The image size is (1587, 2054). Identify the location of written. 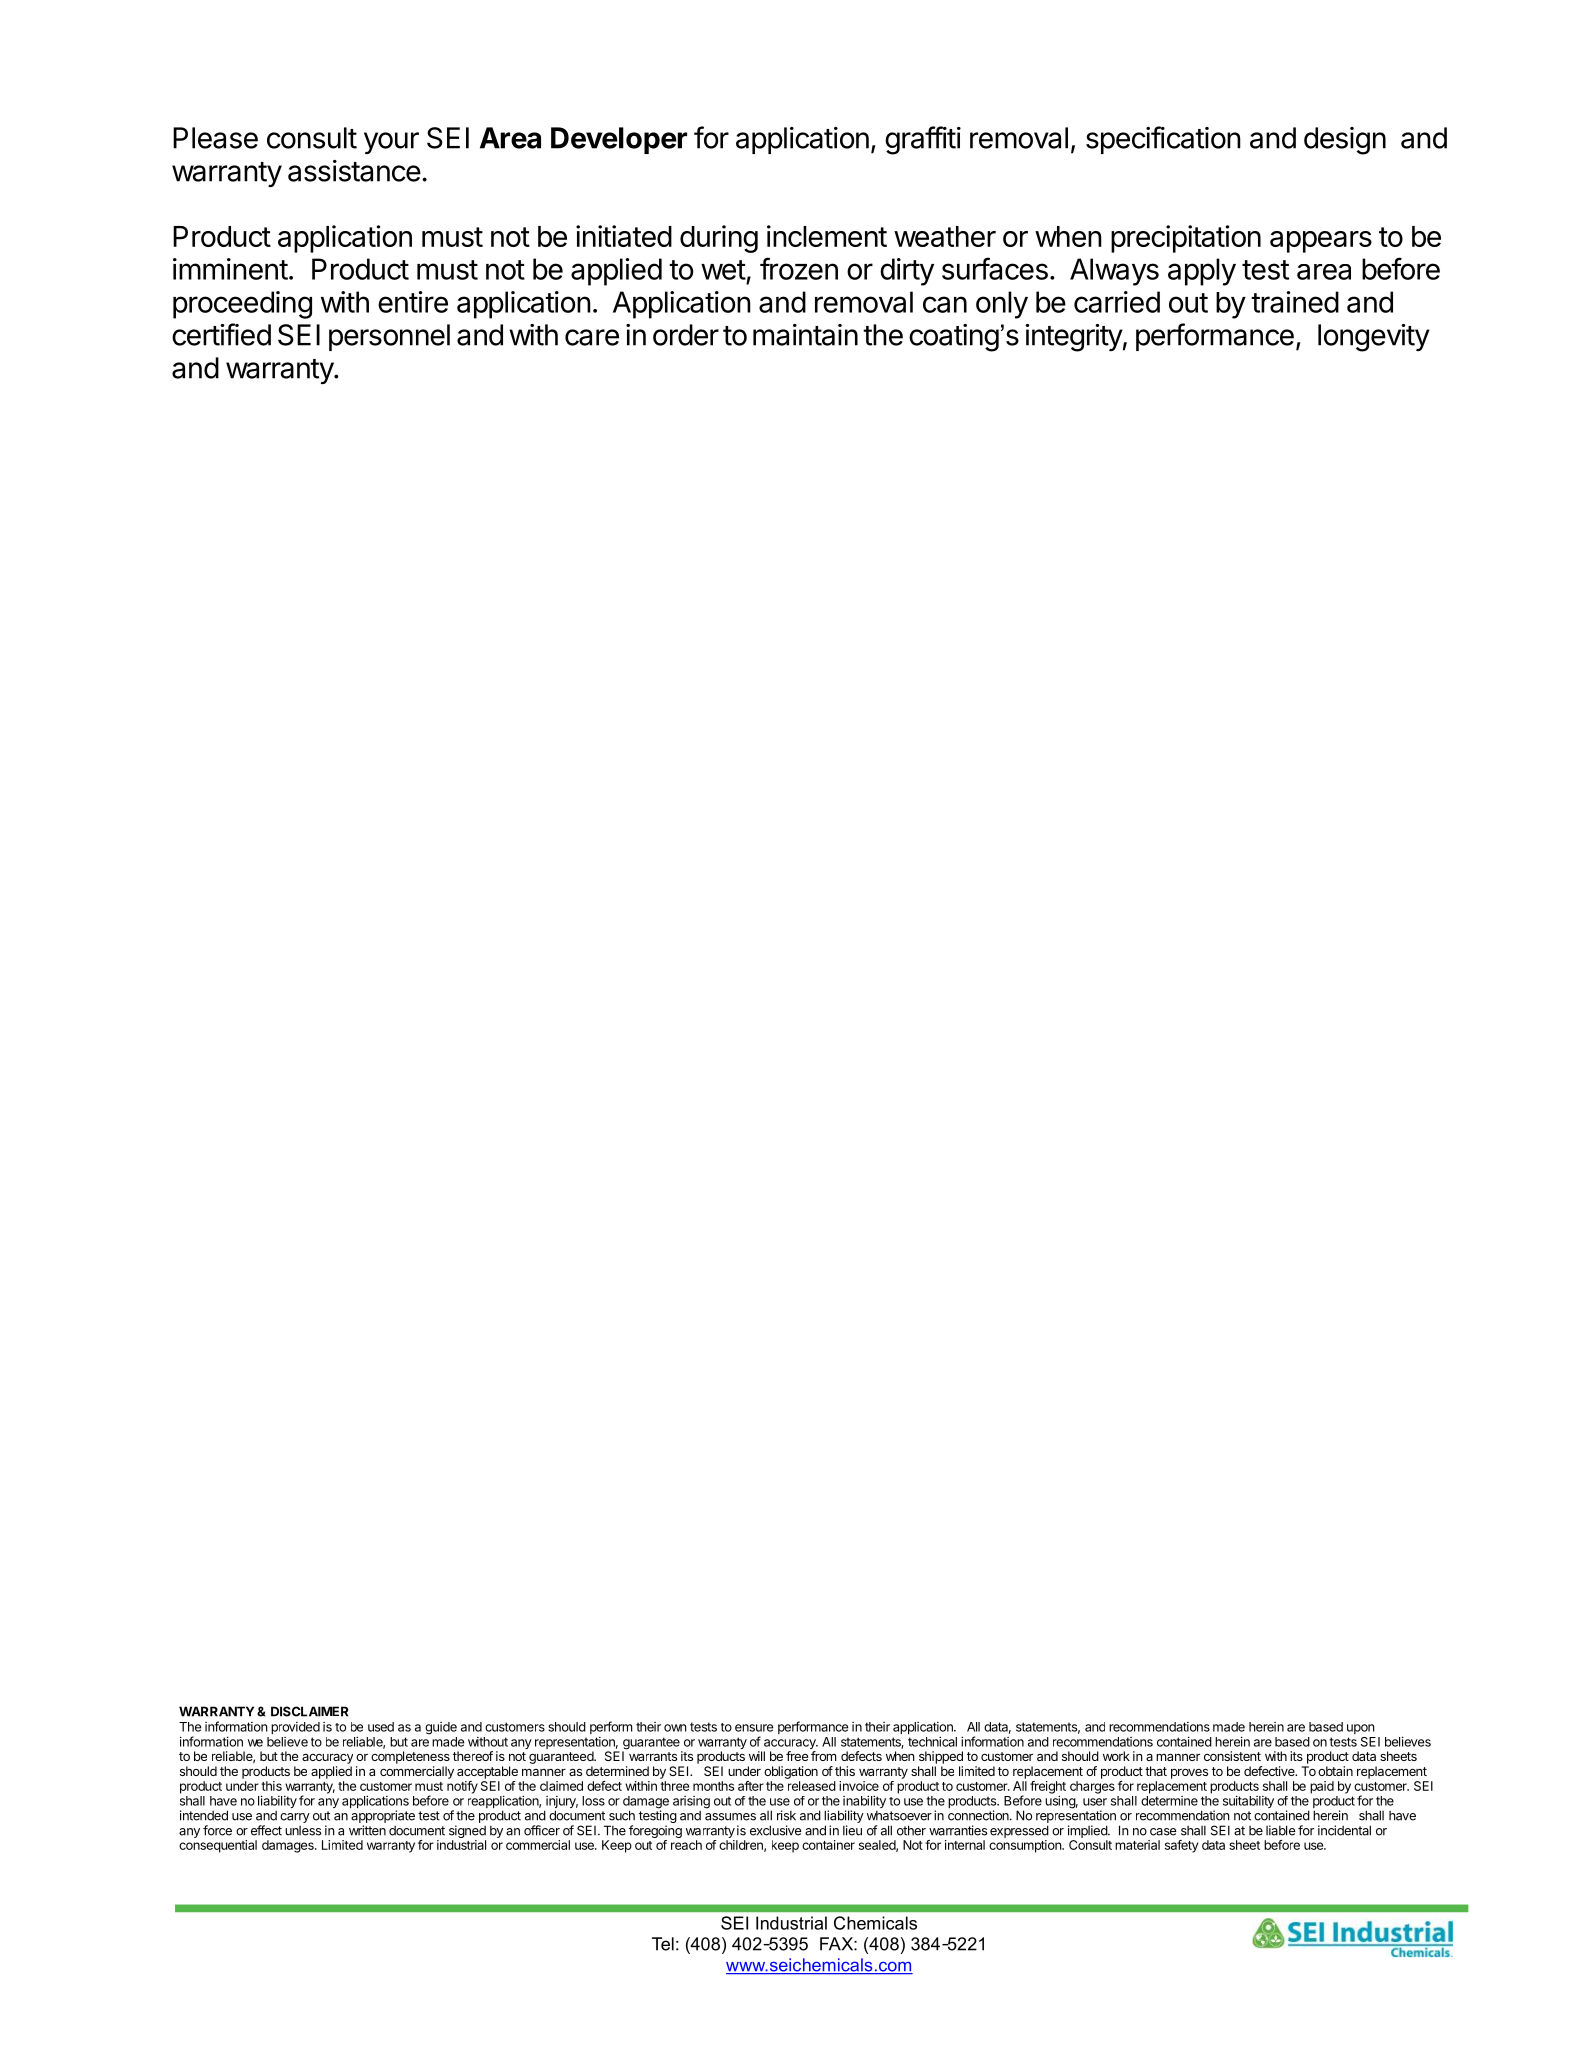
(367, 1830).
